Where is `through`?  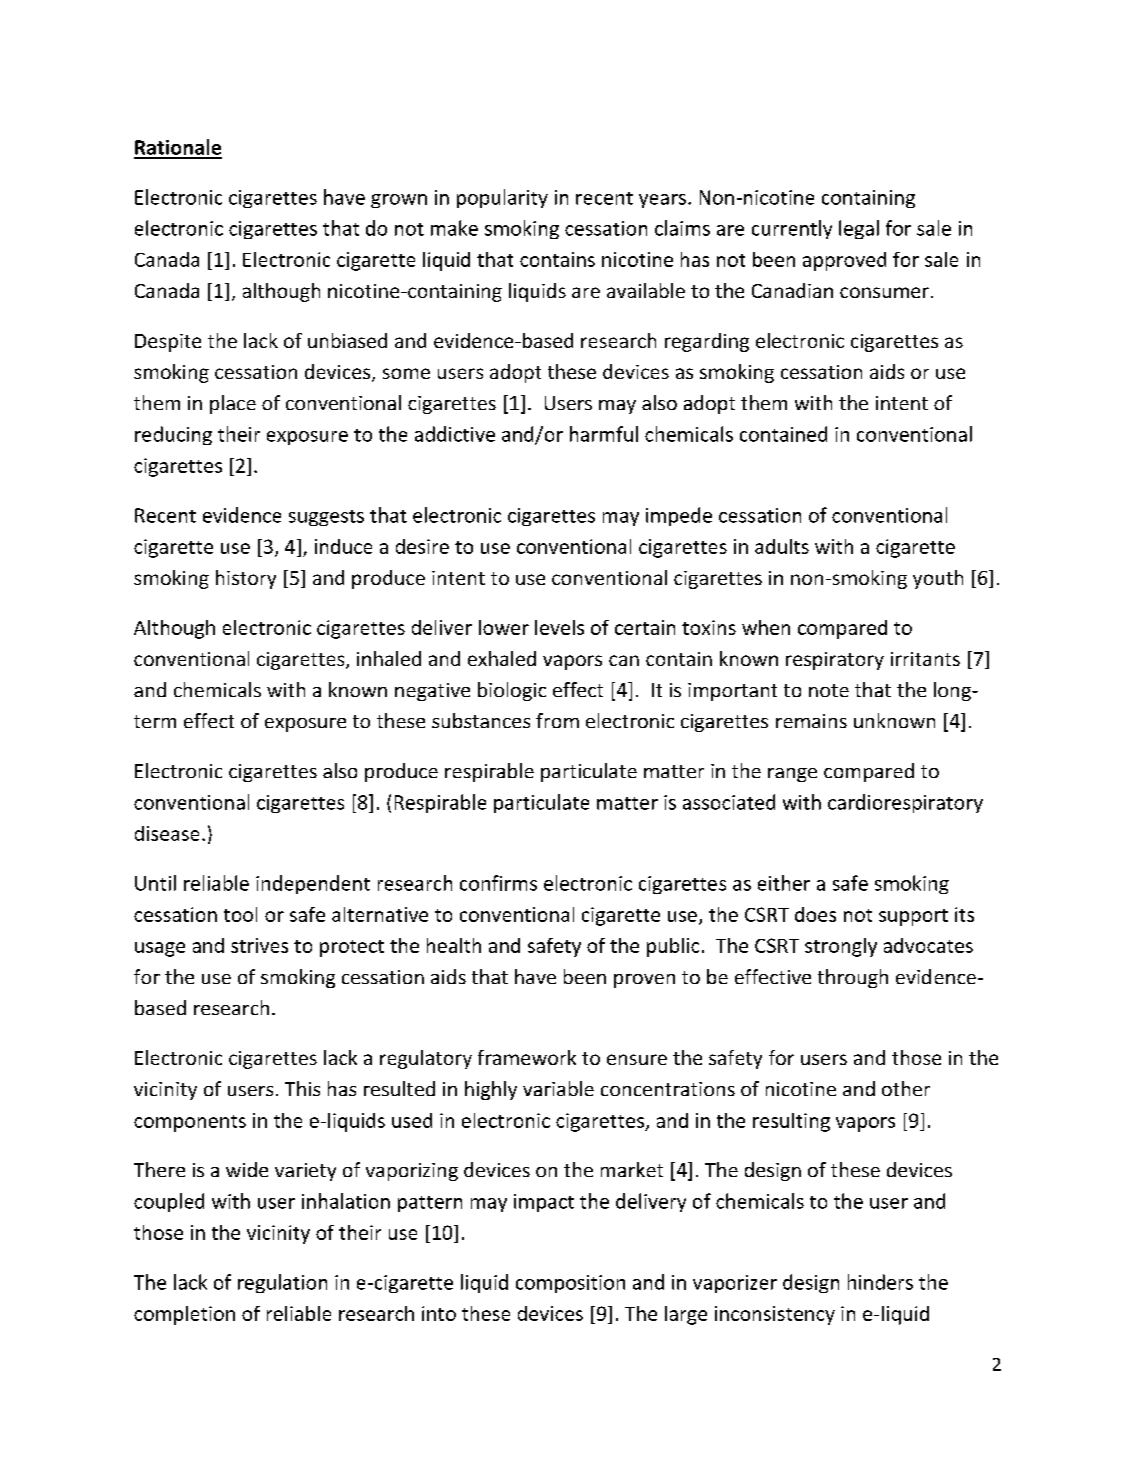
through is located at coordinates (853, 978).
